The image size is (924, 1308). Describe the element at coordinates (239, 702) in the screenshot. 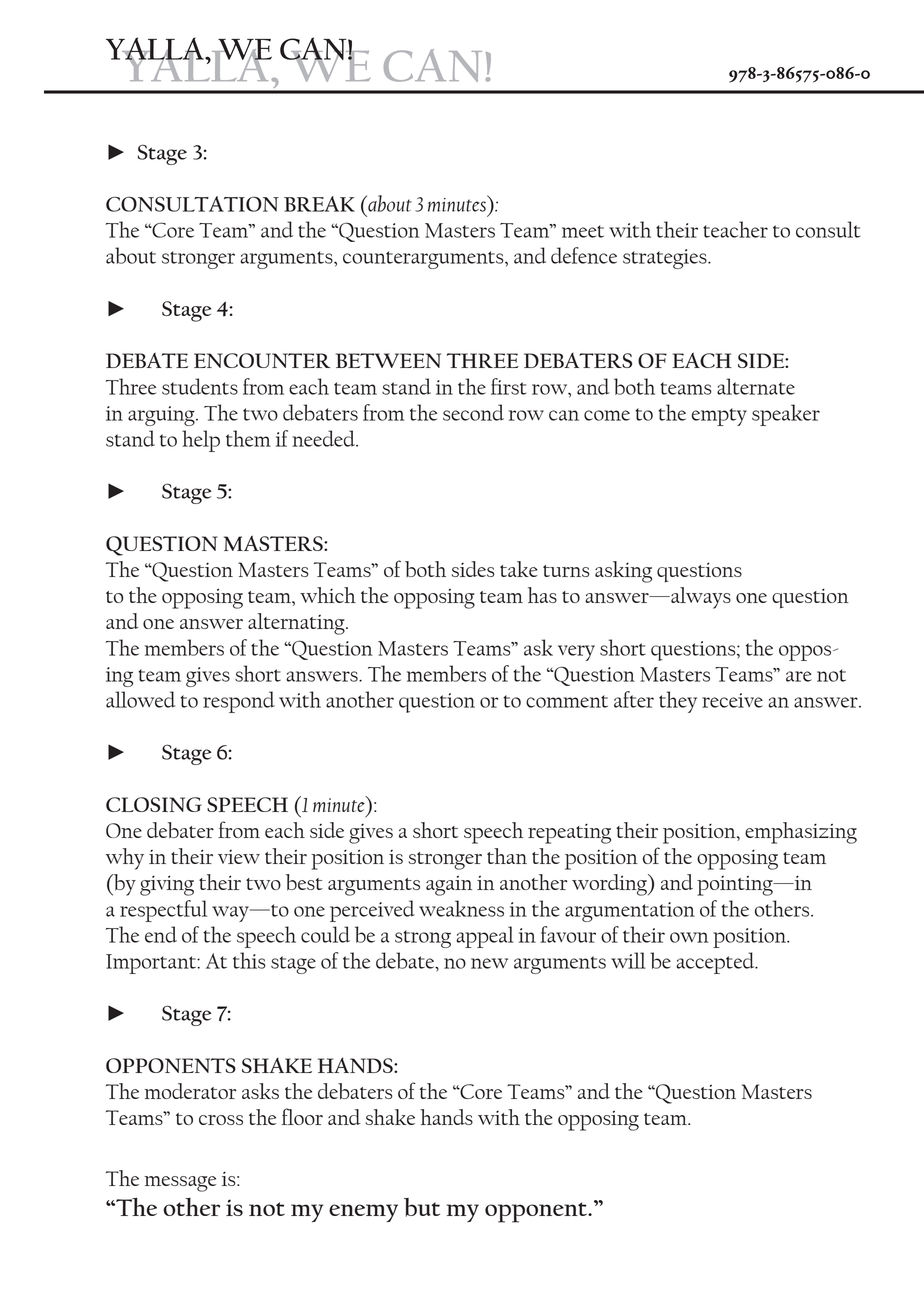

I see `respond` at that location.
